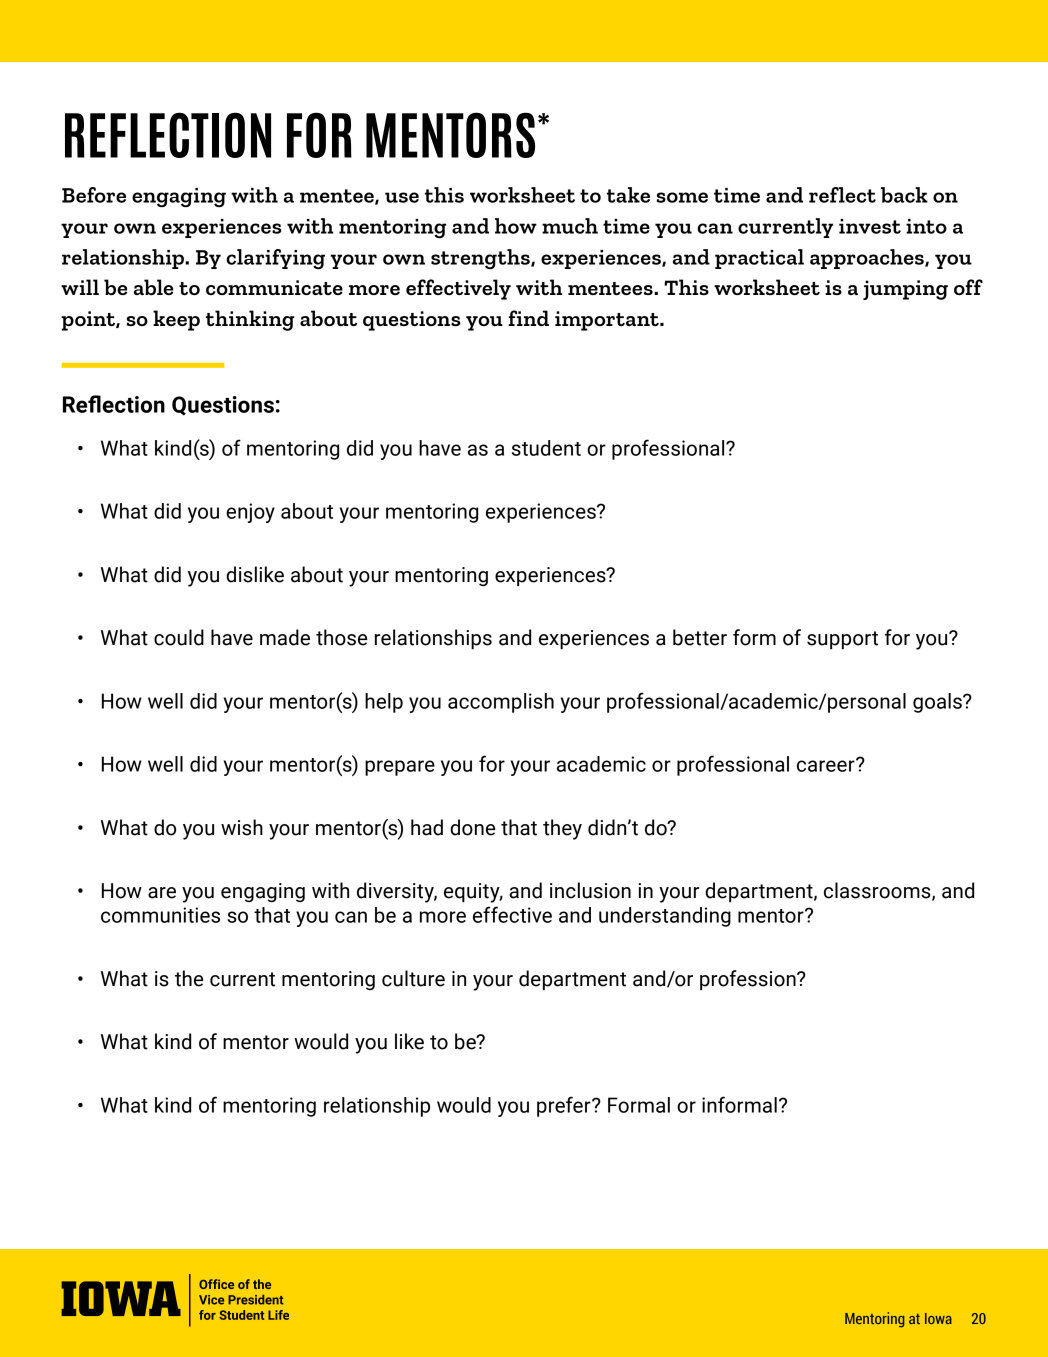 Image resolution: width=1048 pixels, height=1357 pixels. What do you see at coordinates (938, 1318) in the document?
I see `Iowa` at bounding box center [938, 1318].
